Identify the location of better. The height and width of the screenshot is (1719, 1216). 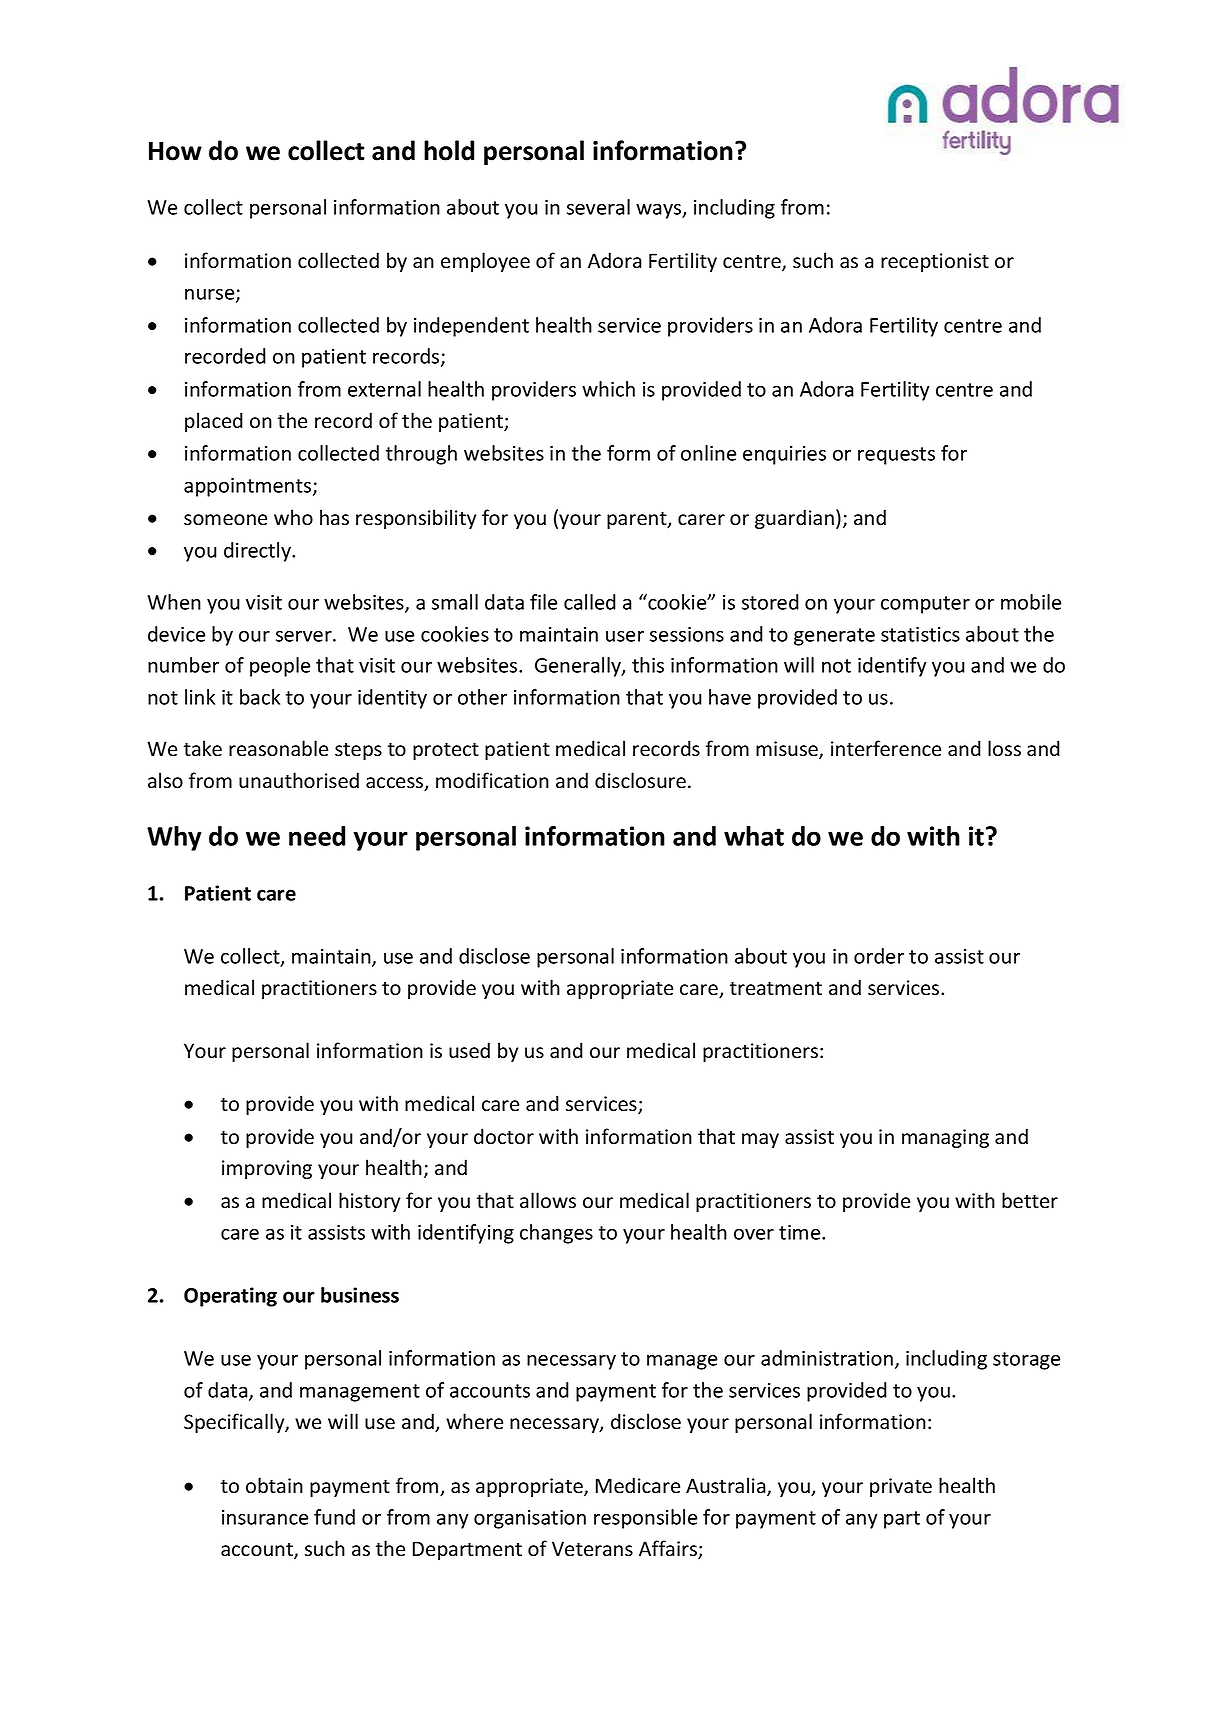
(1030, 1200).
